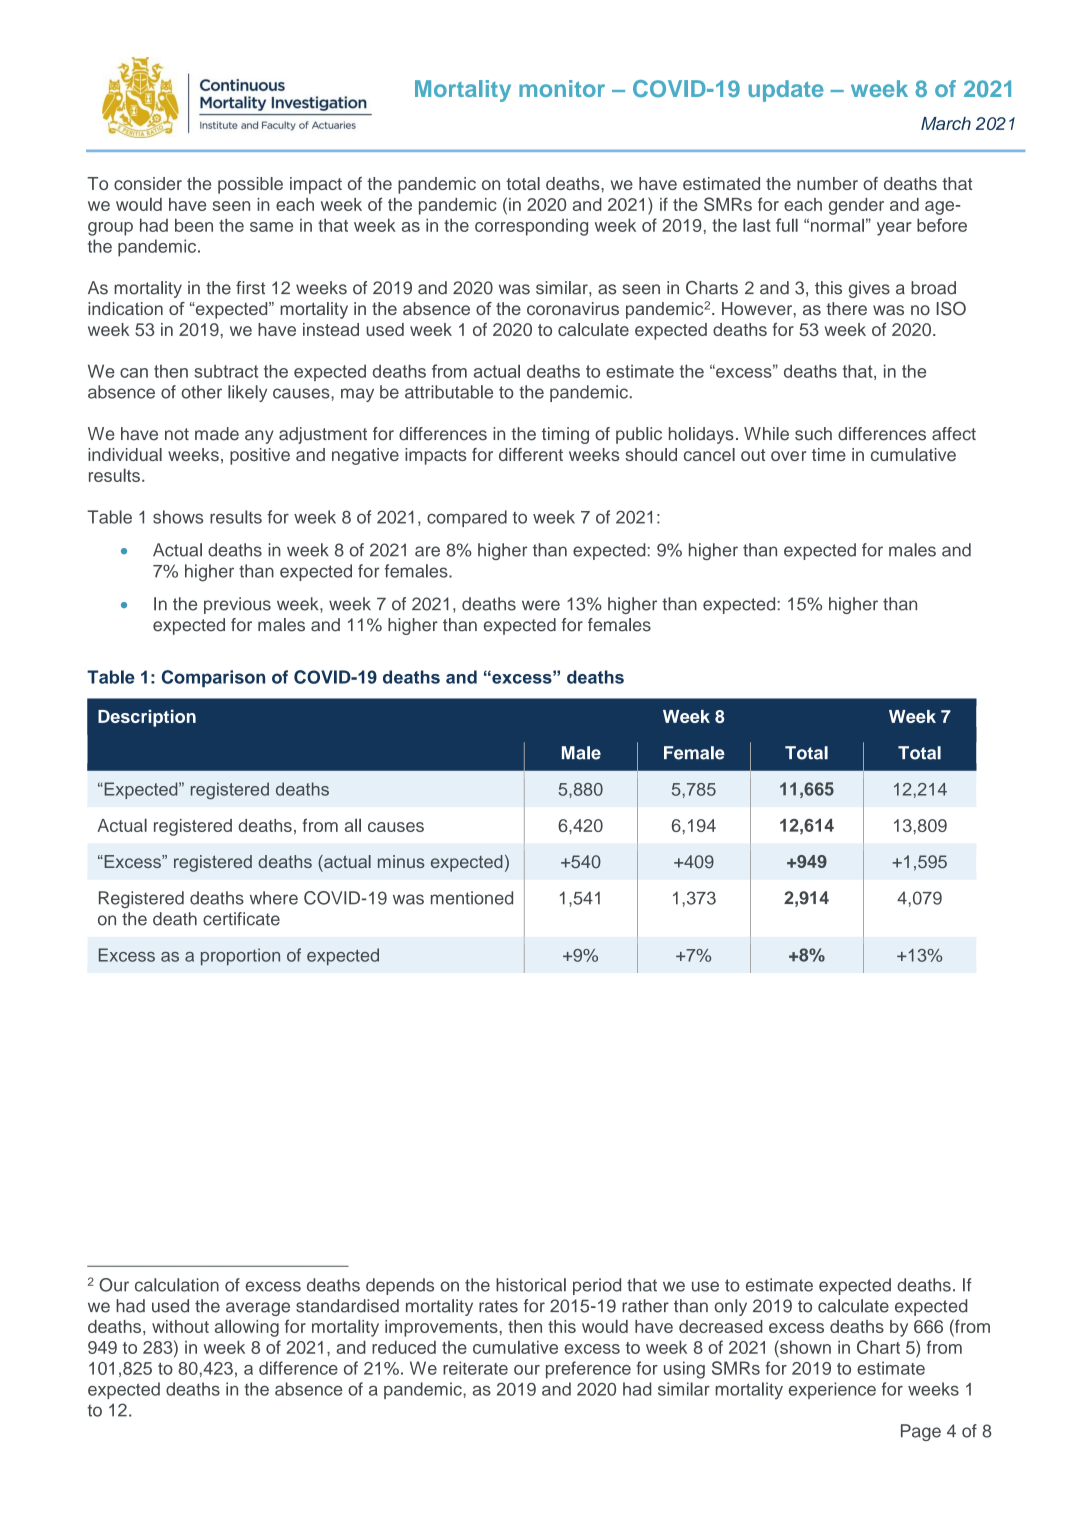 The width and height of the image is (1079, 1526). What do you see at coordinates (472, 898) in the image?
I see `mentioned` at bounding box center [472, 898].
